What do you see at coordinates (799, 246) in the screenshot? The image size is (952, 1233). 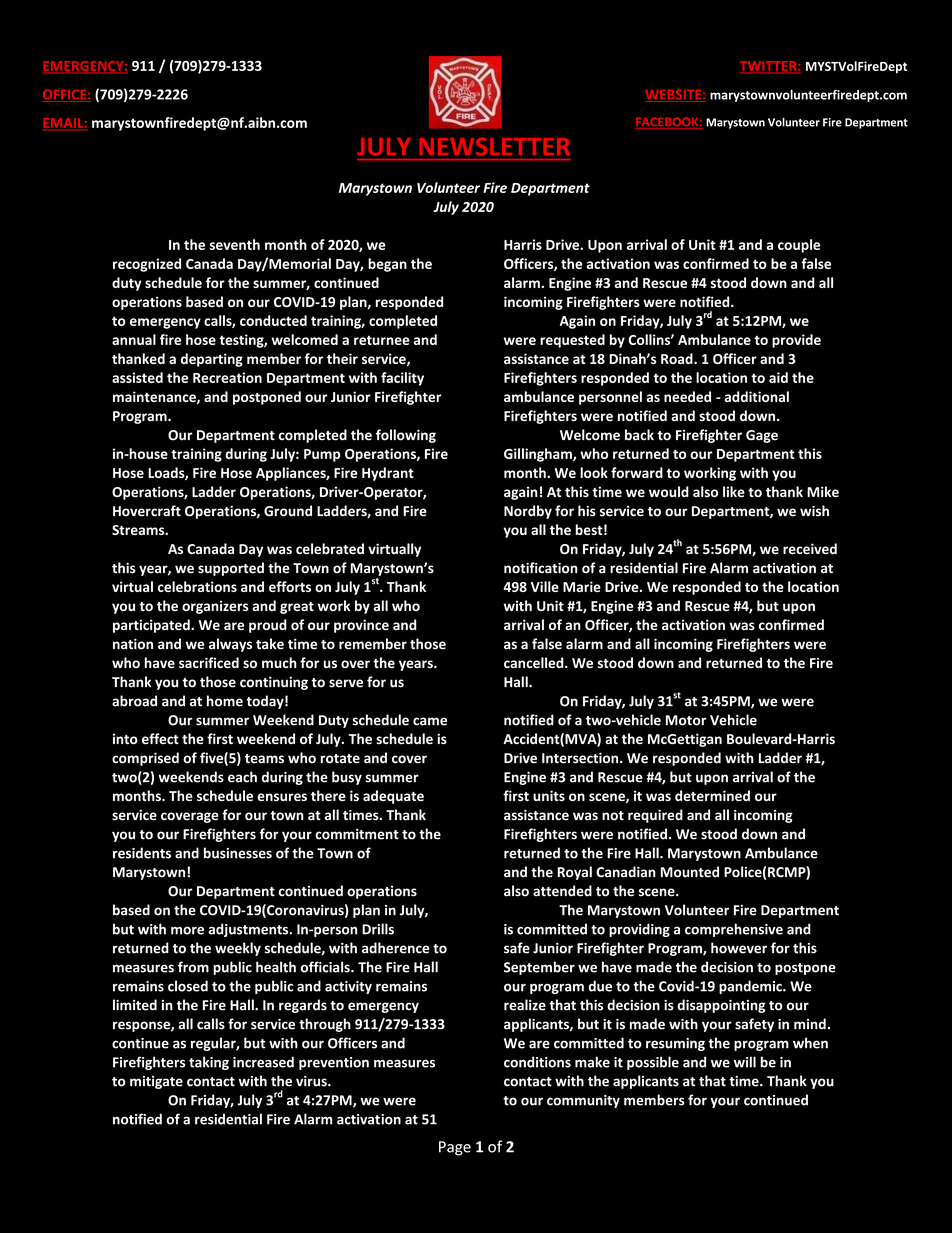 I see `couple` at bounding box center [799, 246].
